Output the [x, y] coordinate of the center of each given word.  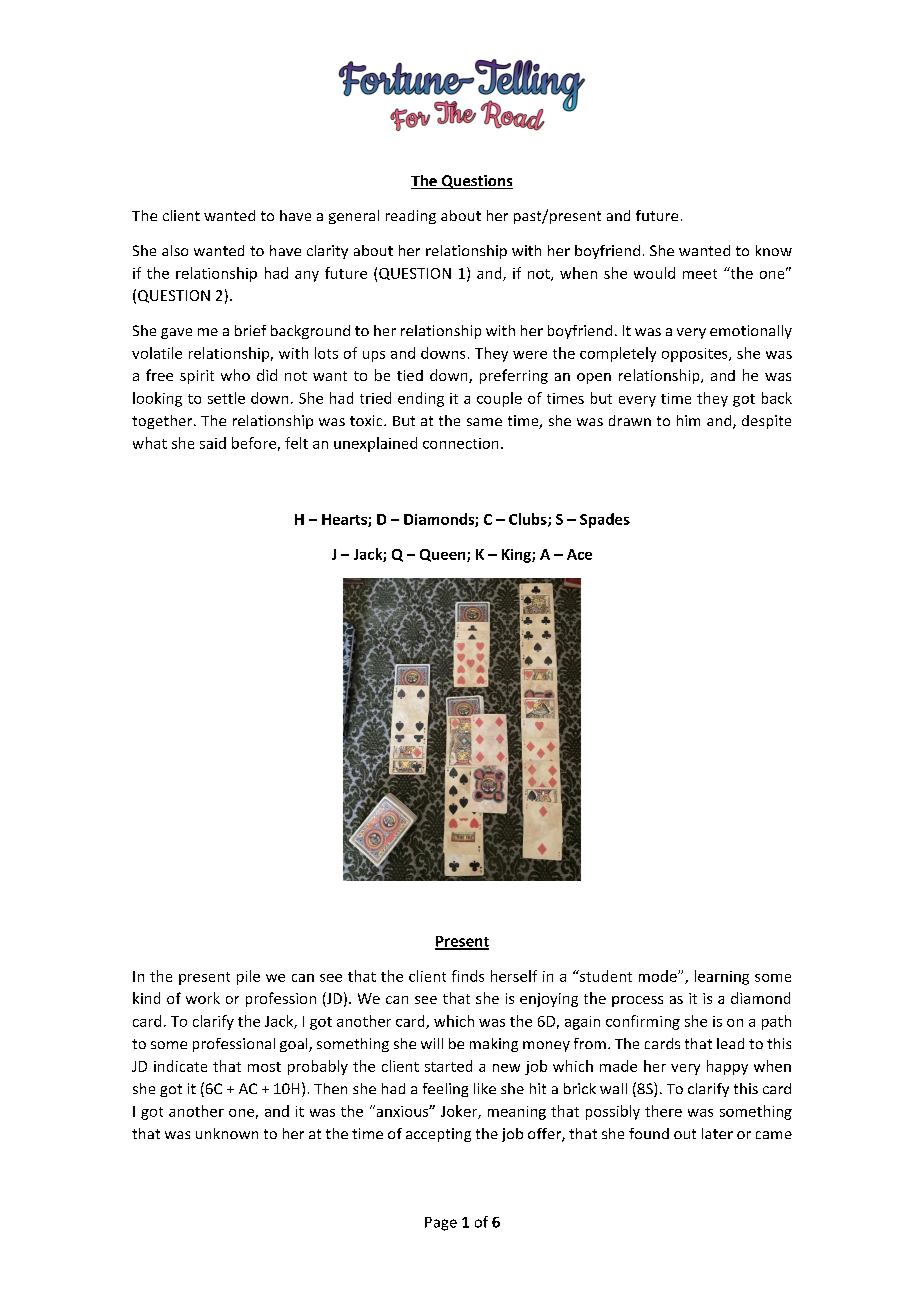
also [175, 250]
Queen [444, 555]
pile [248, 977]
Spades [605, 520]
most [264, 1067]
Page [441, 1224]
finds [468, 976]
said [213, 443]
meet [700, 274]
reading [411, 217]
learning [722, 977]
